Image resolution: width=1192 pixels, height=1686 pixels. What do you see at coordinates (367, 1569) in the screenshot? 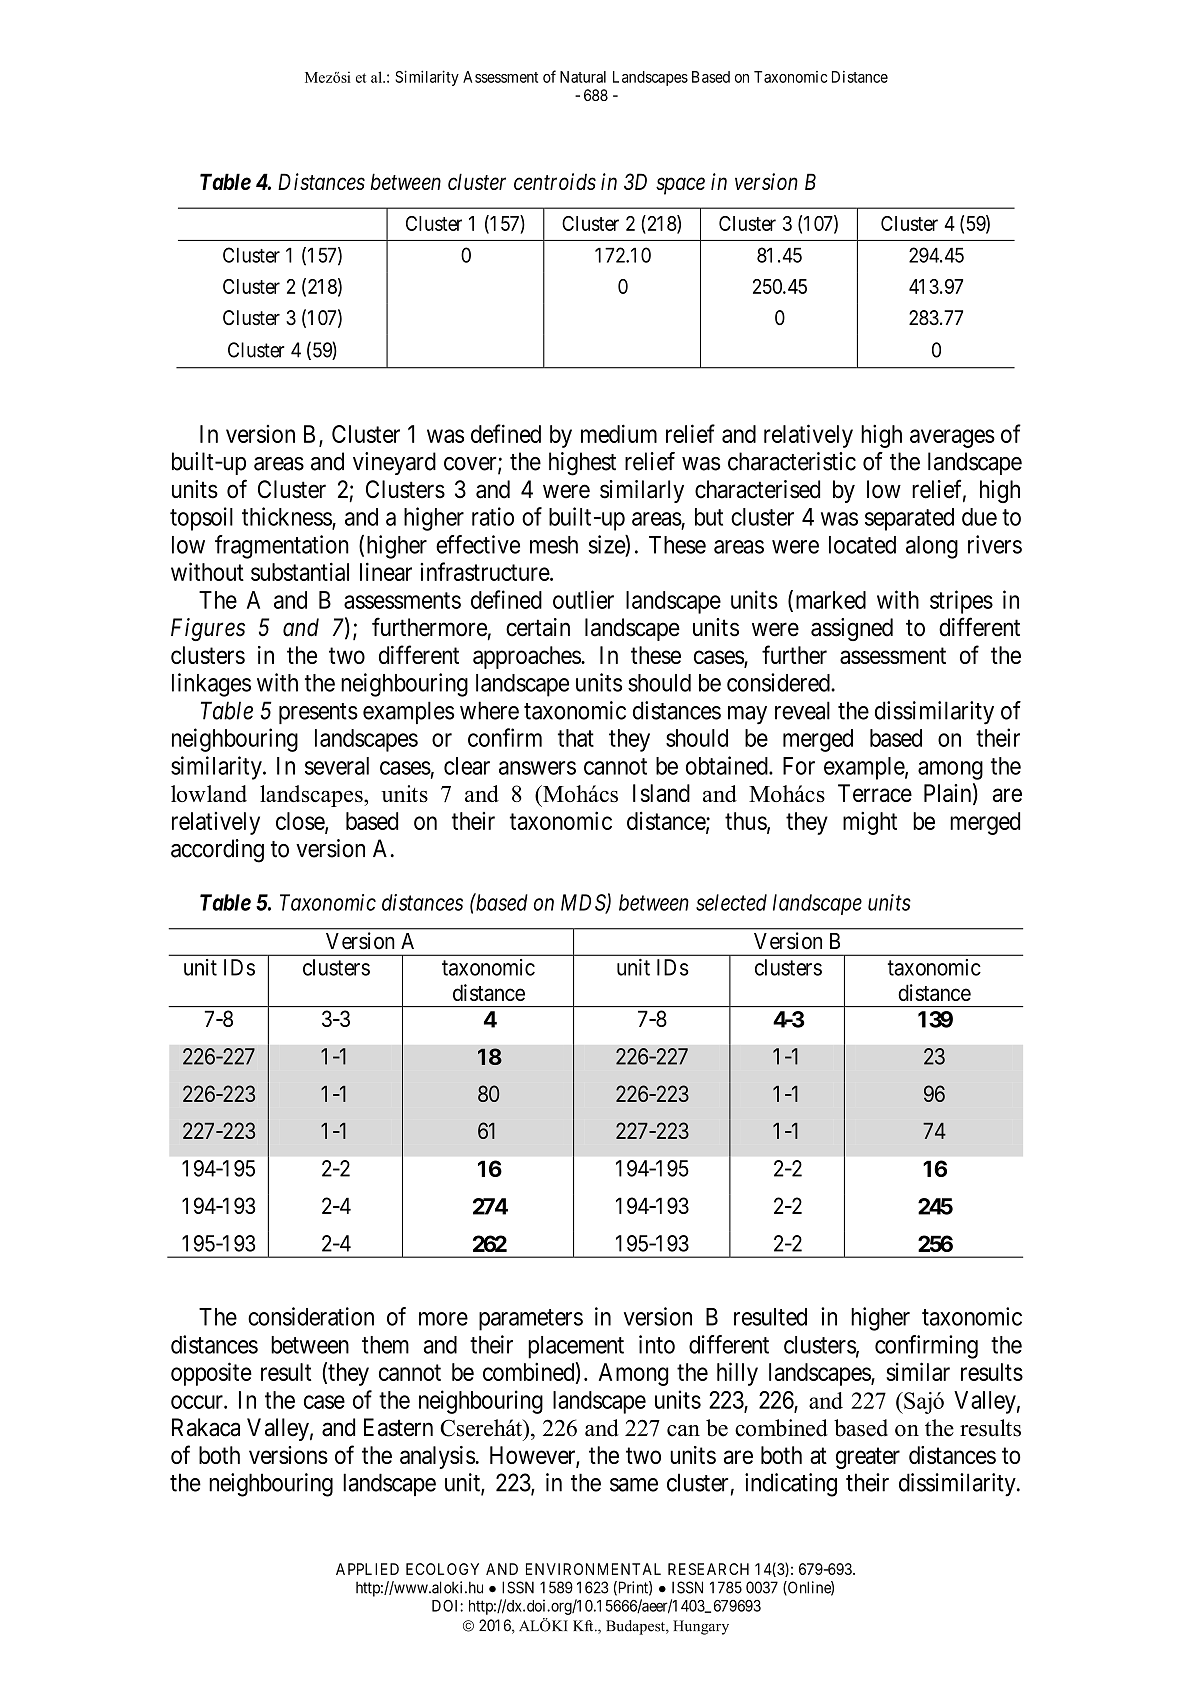
I see `APPLIED` at bounding box center [367, 1569].
